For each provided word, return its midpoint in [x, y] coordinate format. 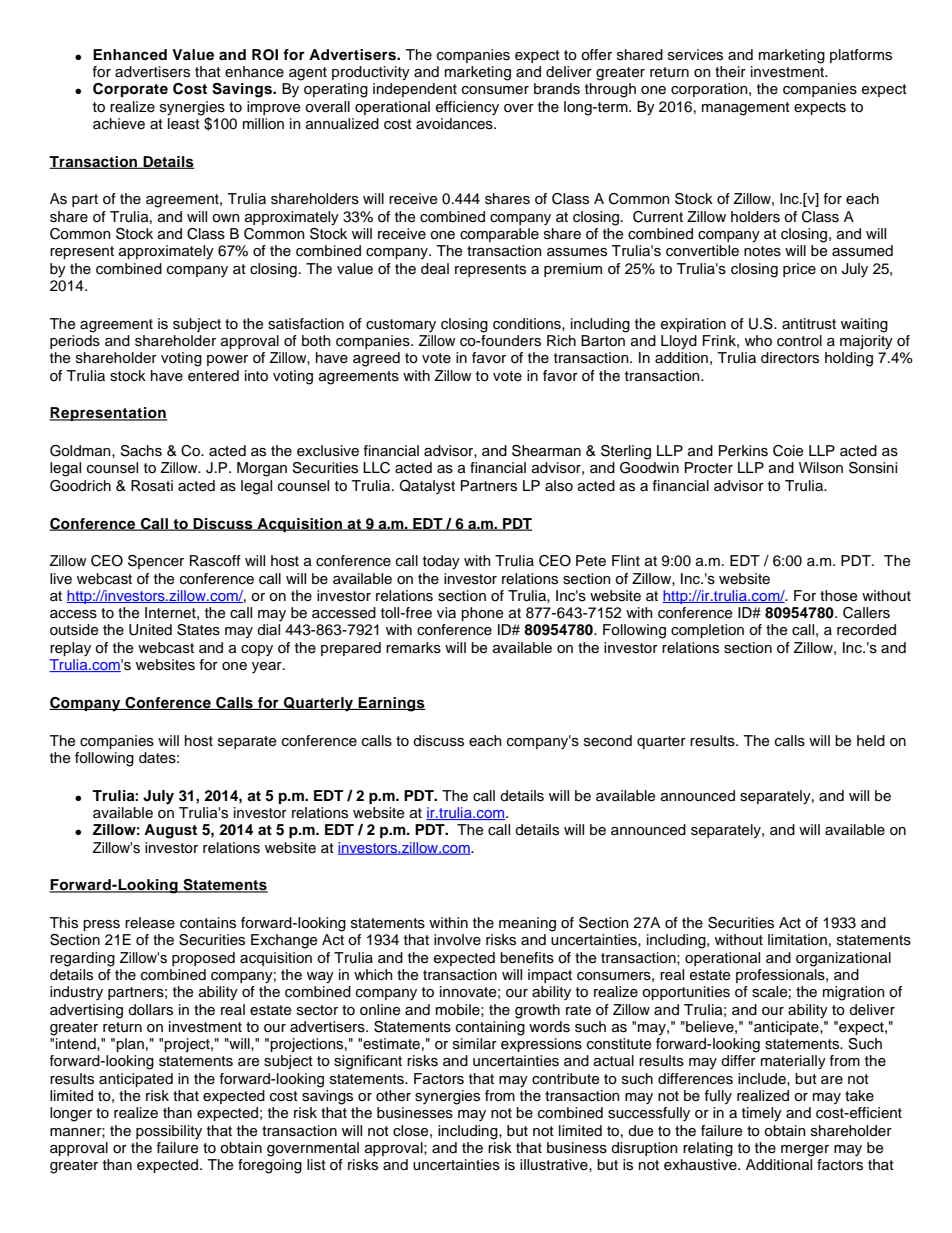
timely [762, 1114]
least [184, 124]
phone [482, 614]
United [150, 630]
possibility [169, 1132]
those [838, 596]
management [746, 109]
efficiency [467, 108]
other [393, 1096]
